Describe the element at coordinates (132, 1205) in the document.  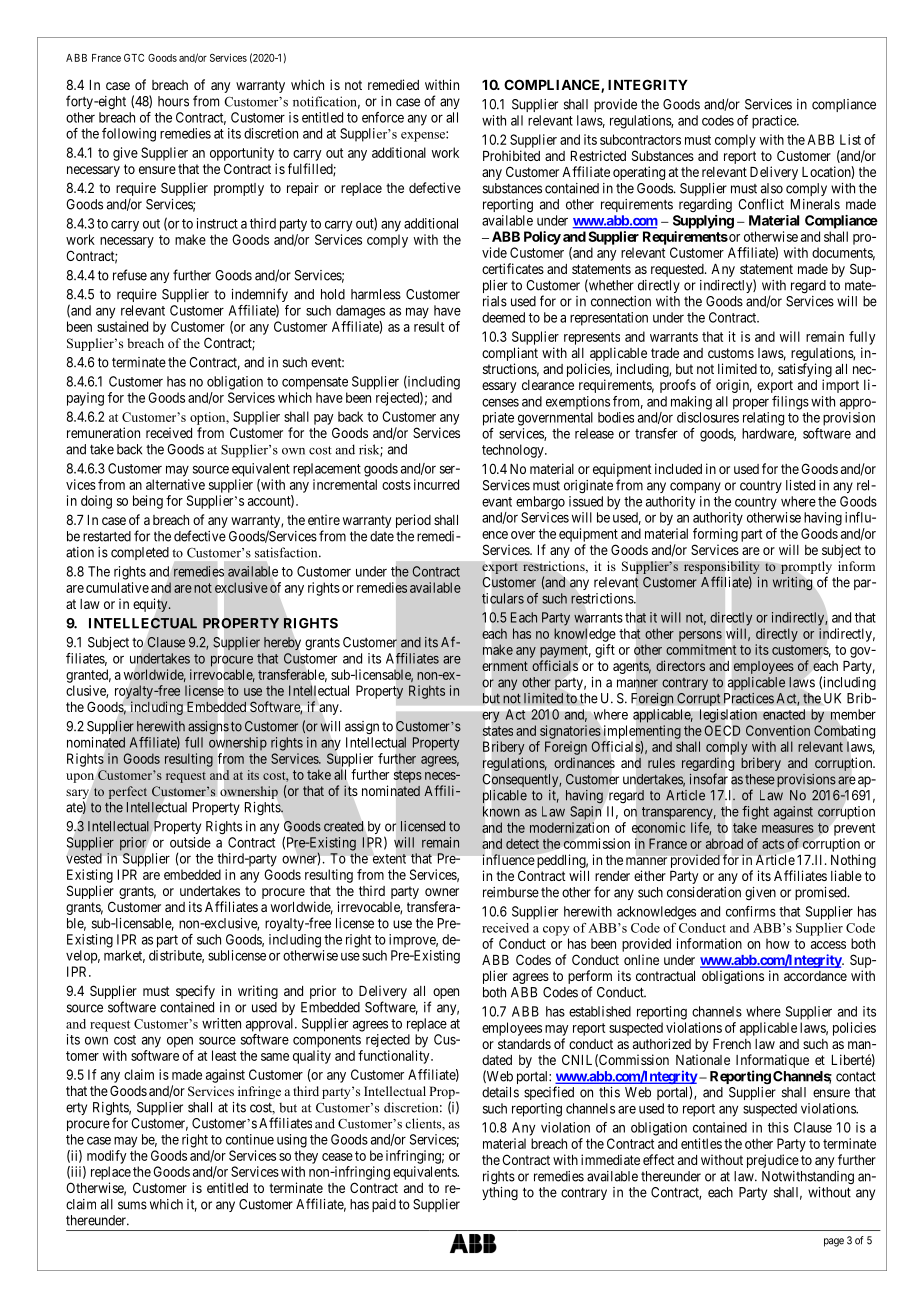
I see `sums` at that location.
